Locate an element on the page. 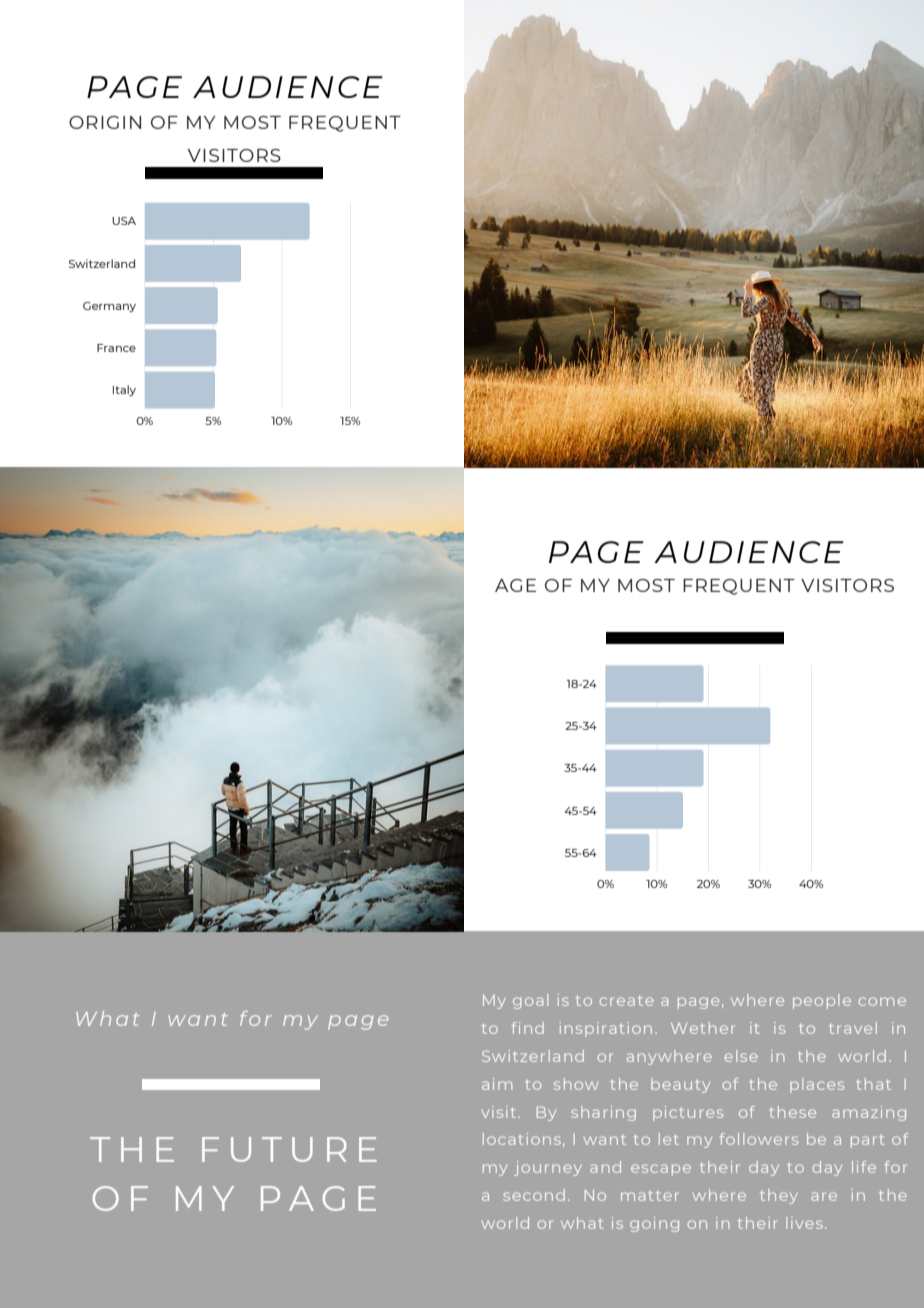 The width and height of the page is (924, 1308). Germany is located at coordinates (109, 307).
